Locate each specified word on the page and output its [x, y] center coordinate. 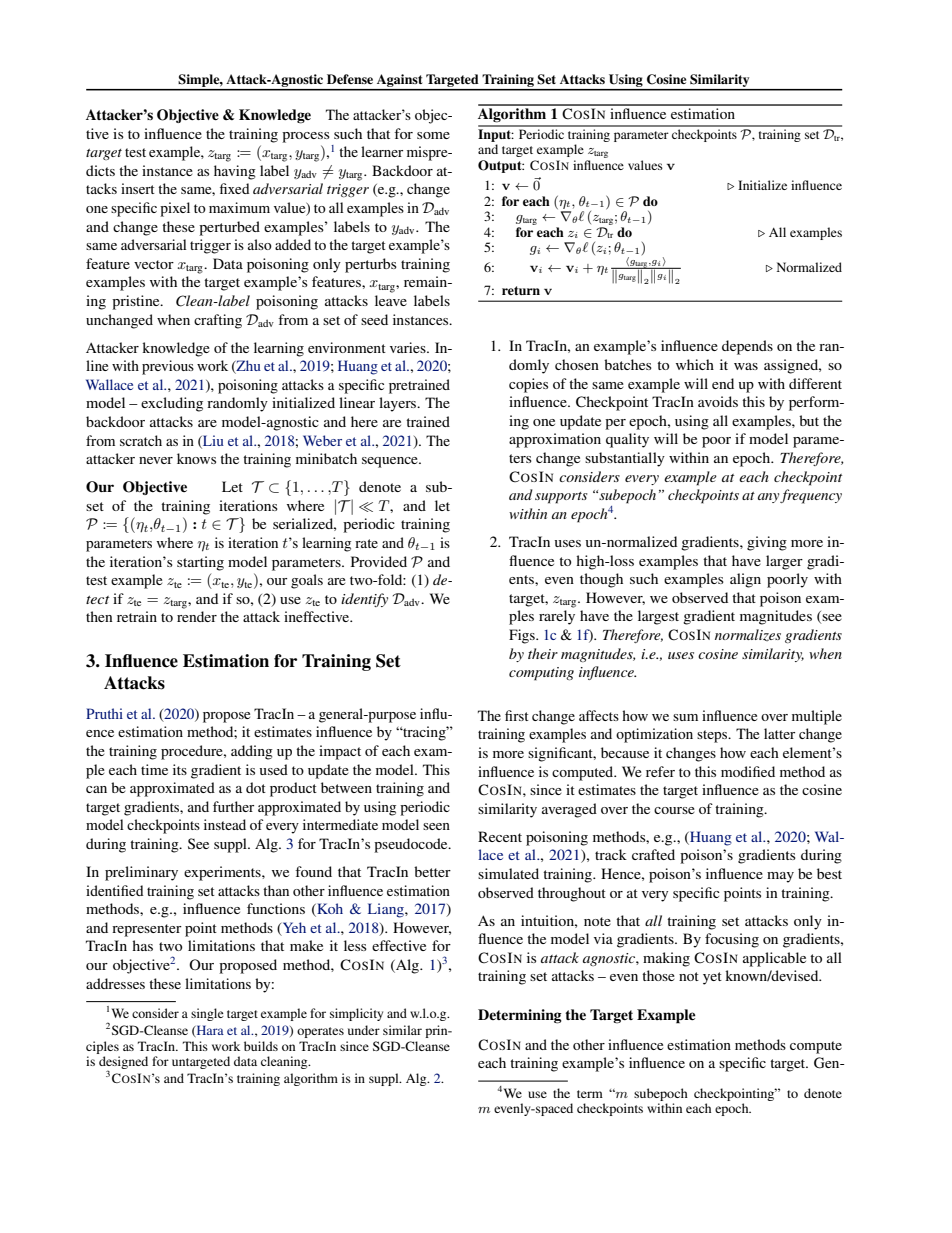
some [433, 135]
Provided [379, 561]
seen [436, 826]
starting [200, 563]
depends [747, 347]
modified [748, 771]
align [745, 580]
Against [400, 82]
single [207, 1014]
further [233, 806]
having [235, 172]
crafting [218, 321]
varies [409, 347]
